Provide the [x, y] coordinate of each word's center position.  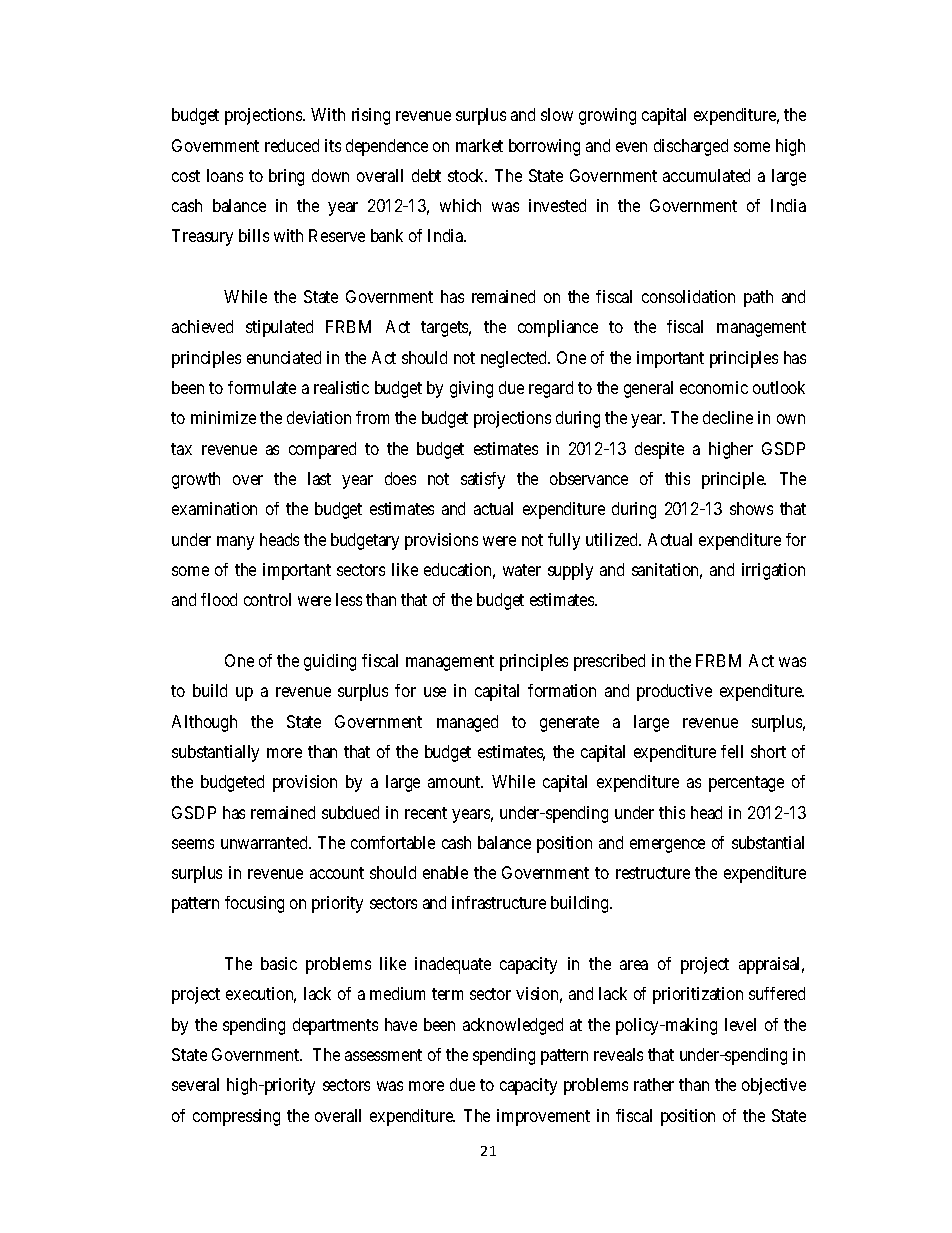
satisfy [483, 480]
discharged [691, 147]
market [479, 145]
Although [204, 723]
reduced [292, 145]
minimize [223, 417]
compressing [236, 1117]
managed [467, 723]
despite [659, 450]
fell [732, 751]
